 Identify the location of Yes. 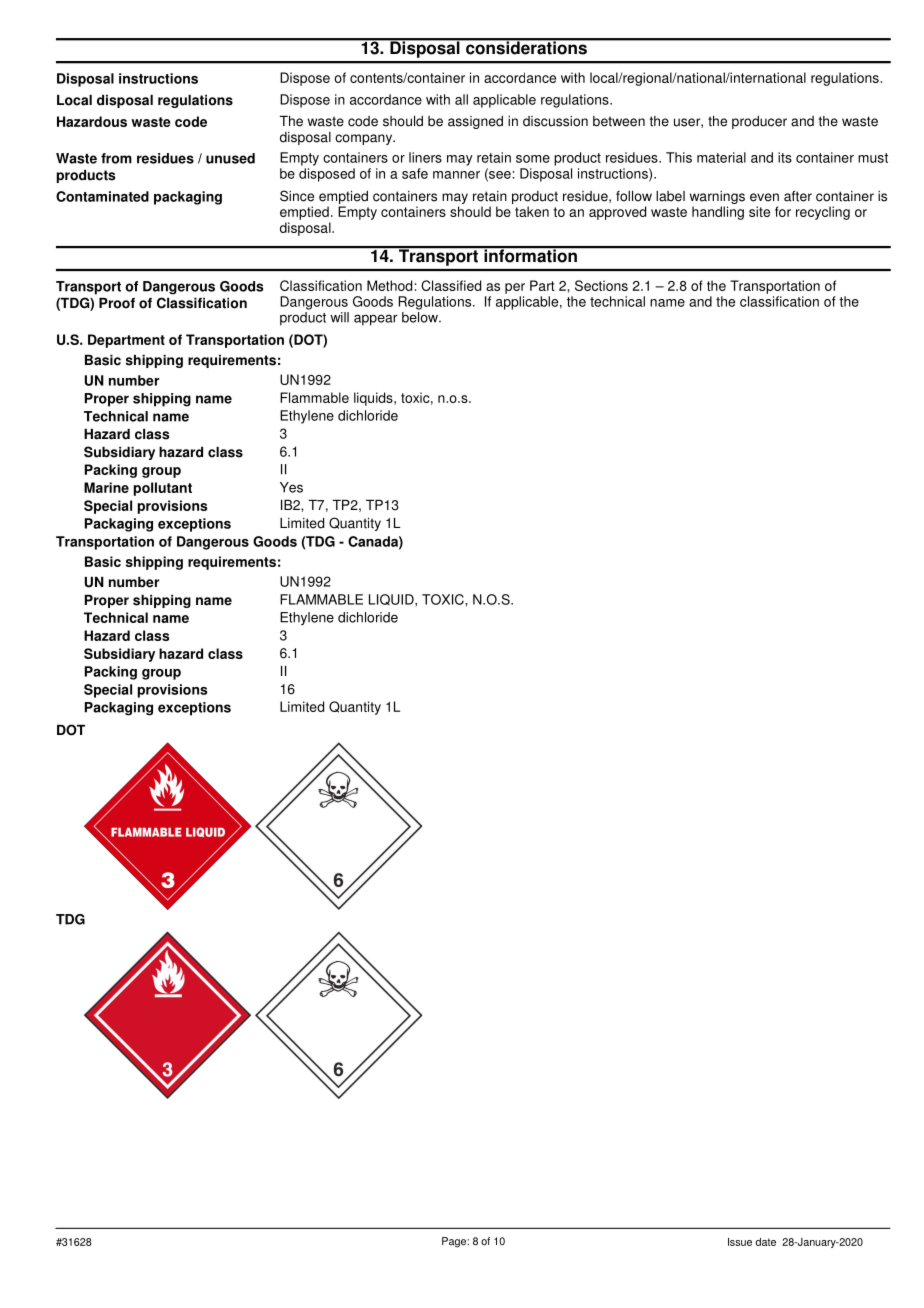
(291, 487).
